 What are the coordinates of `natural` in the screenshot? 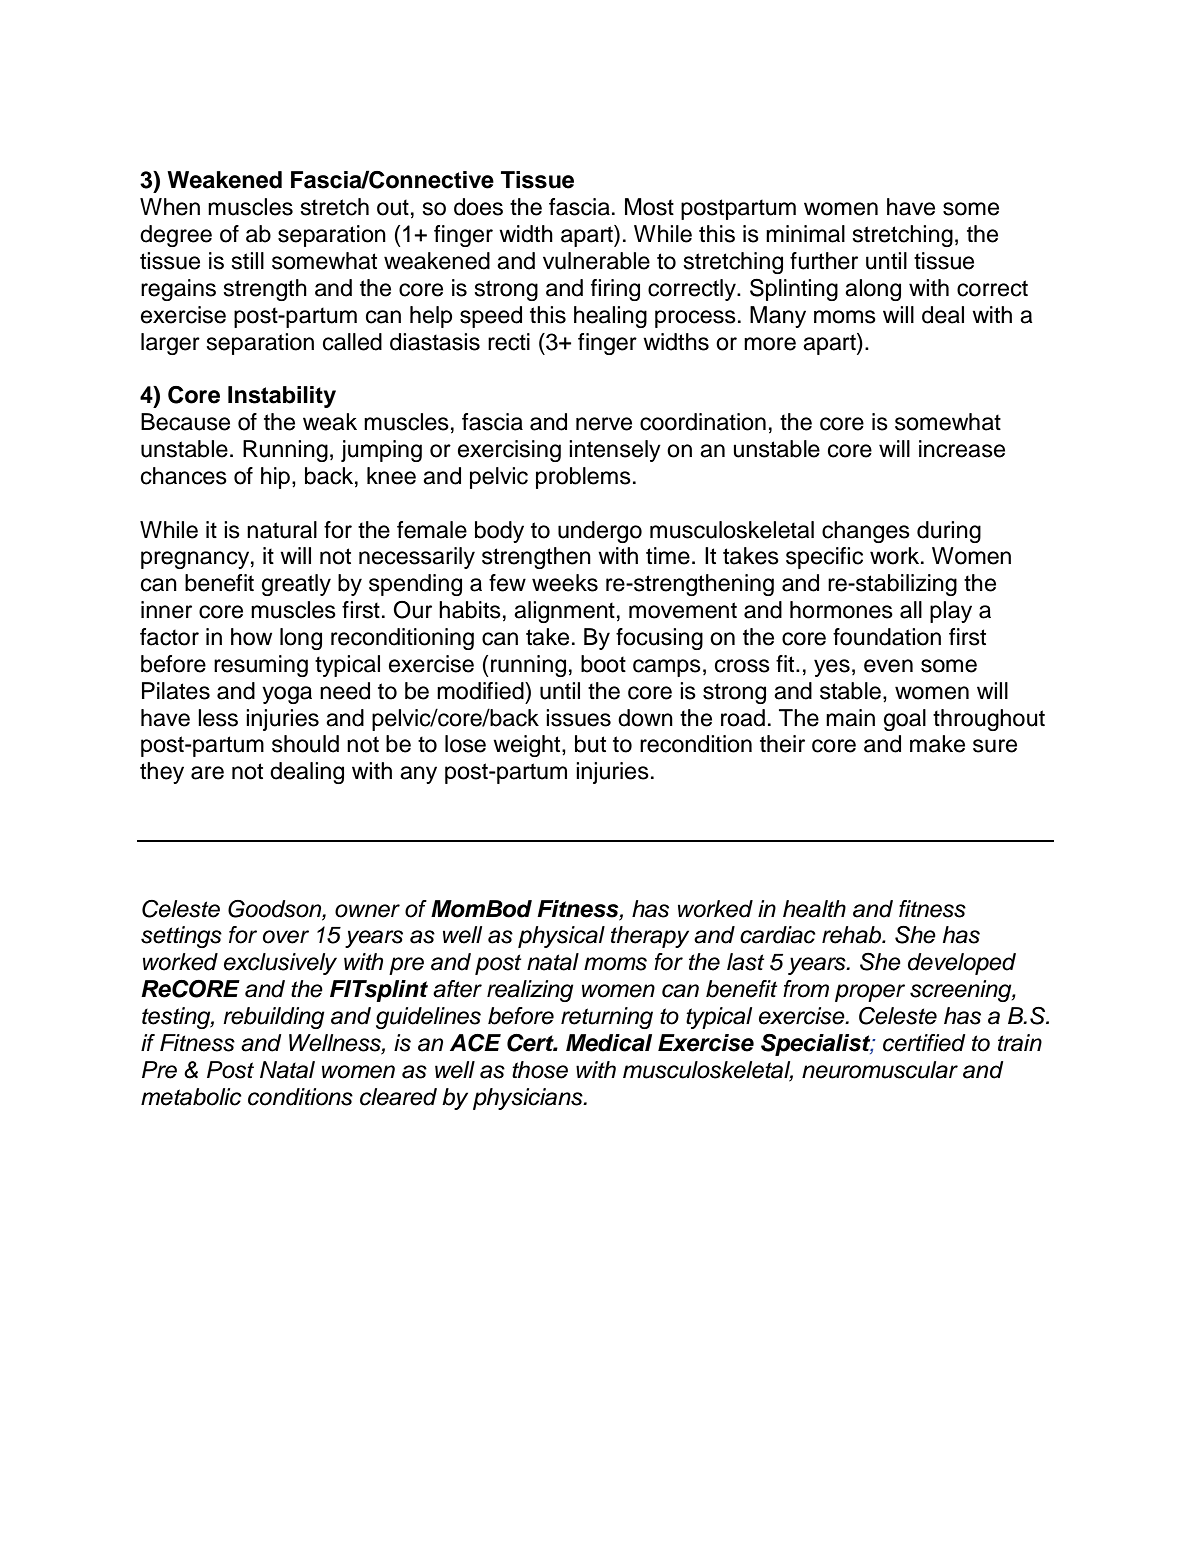 It's located at (282, 530).
